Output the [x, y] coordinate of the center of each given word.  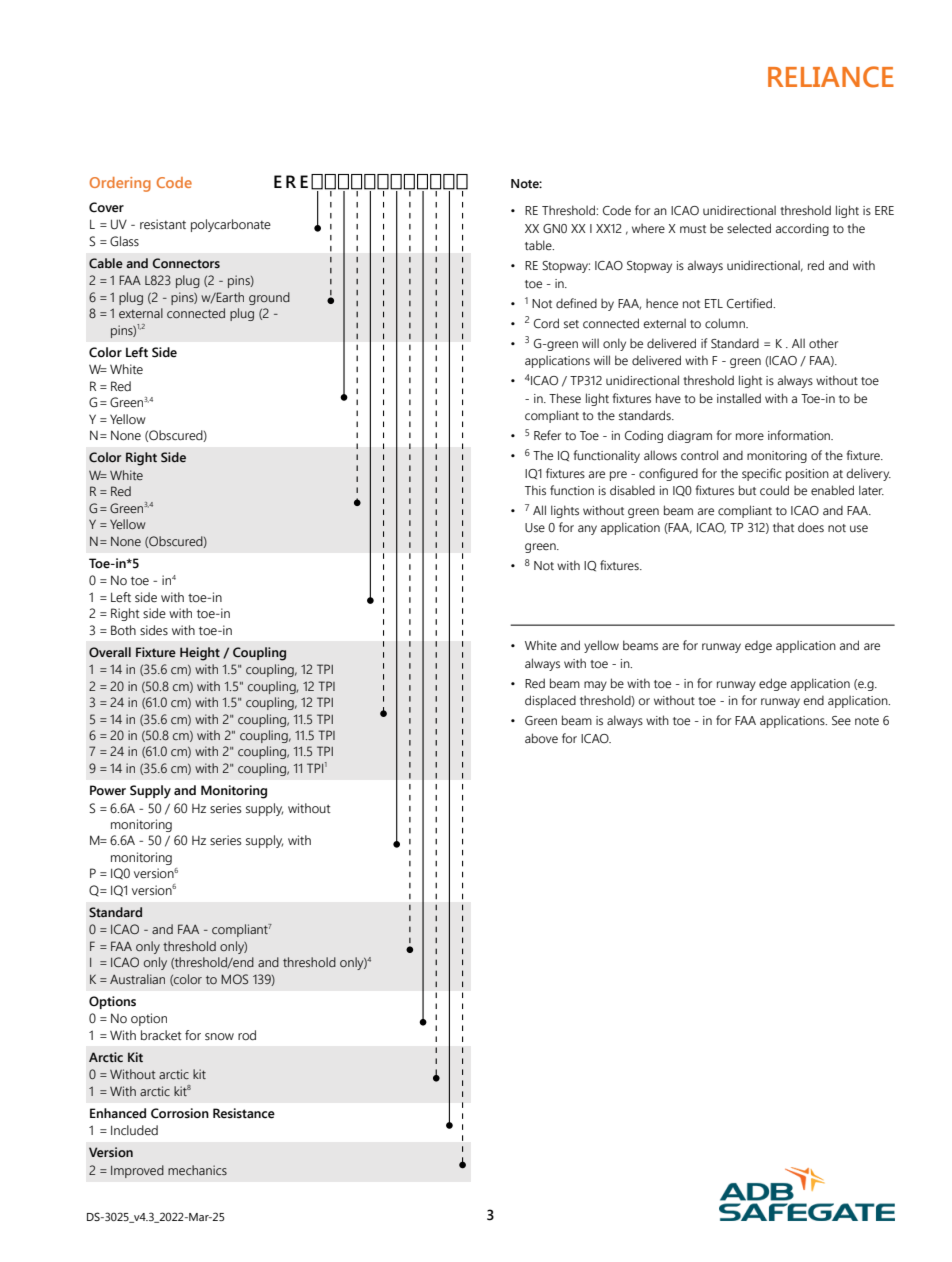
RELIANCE [831, 77]
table [539, 245]
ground [269, 298]
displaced [550, 701]
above [541, 738]
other [823, 343]
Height [200, 654]
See [841, 721]
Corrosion [180, 1113]
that [783, 527]
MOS [234, 979]
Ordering [120, 184]
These [565, 398]
